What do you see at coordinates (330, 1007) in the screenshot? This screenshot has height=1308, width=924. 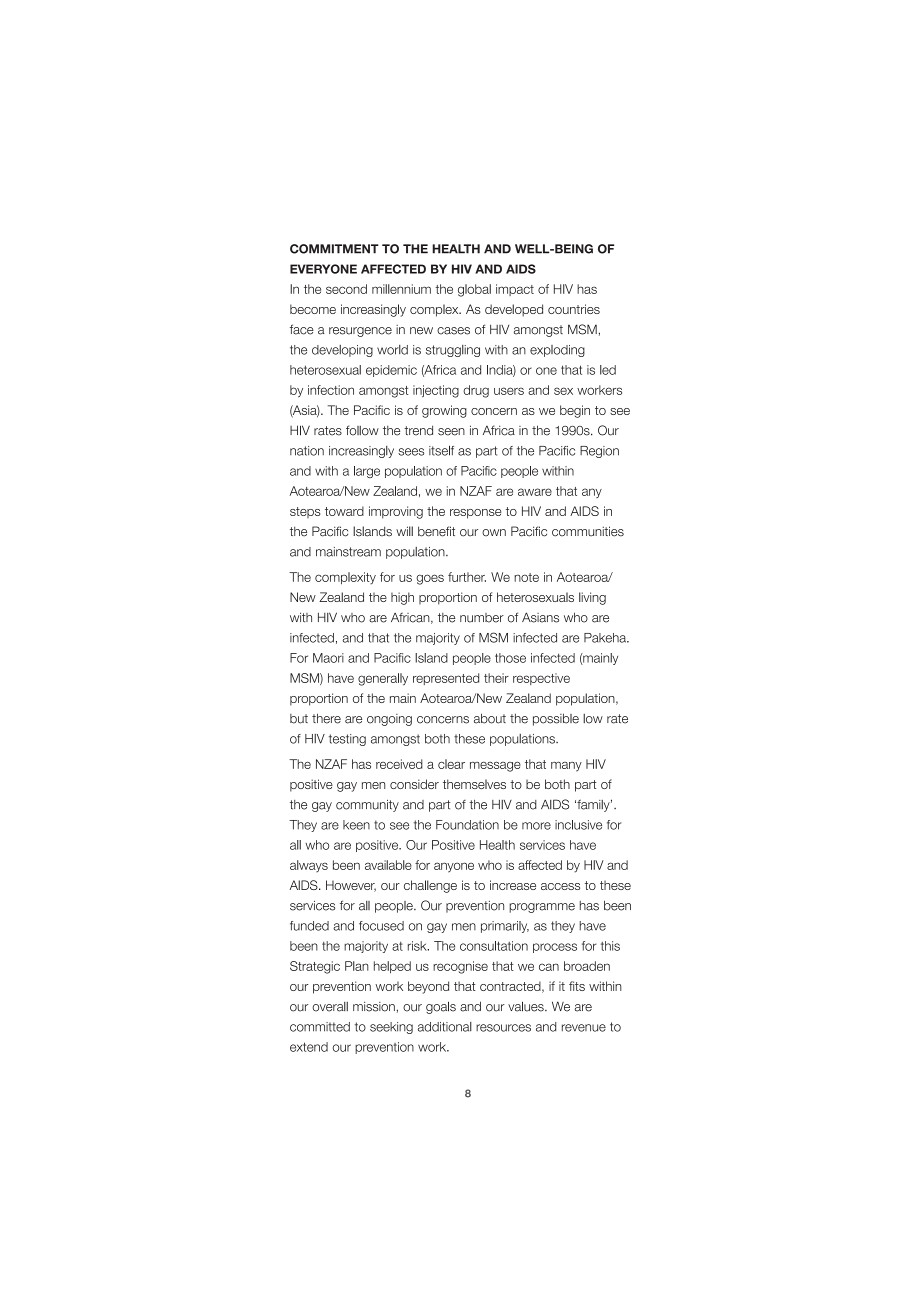 I see `overall` at bounding box center [330, 1007].
